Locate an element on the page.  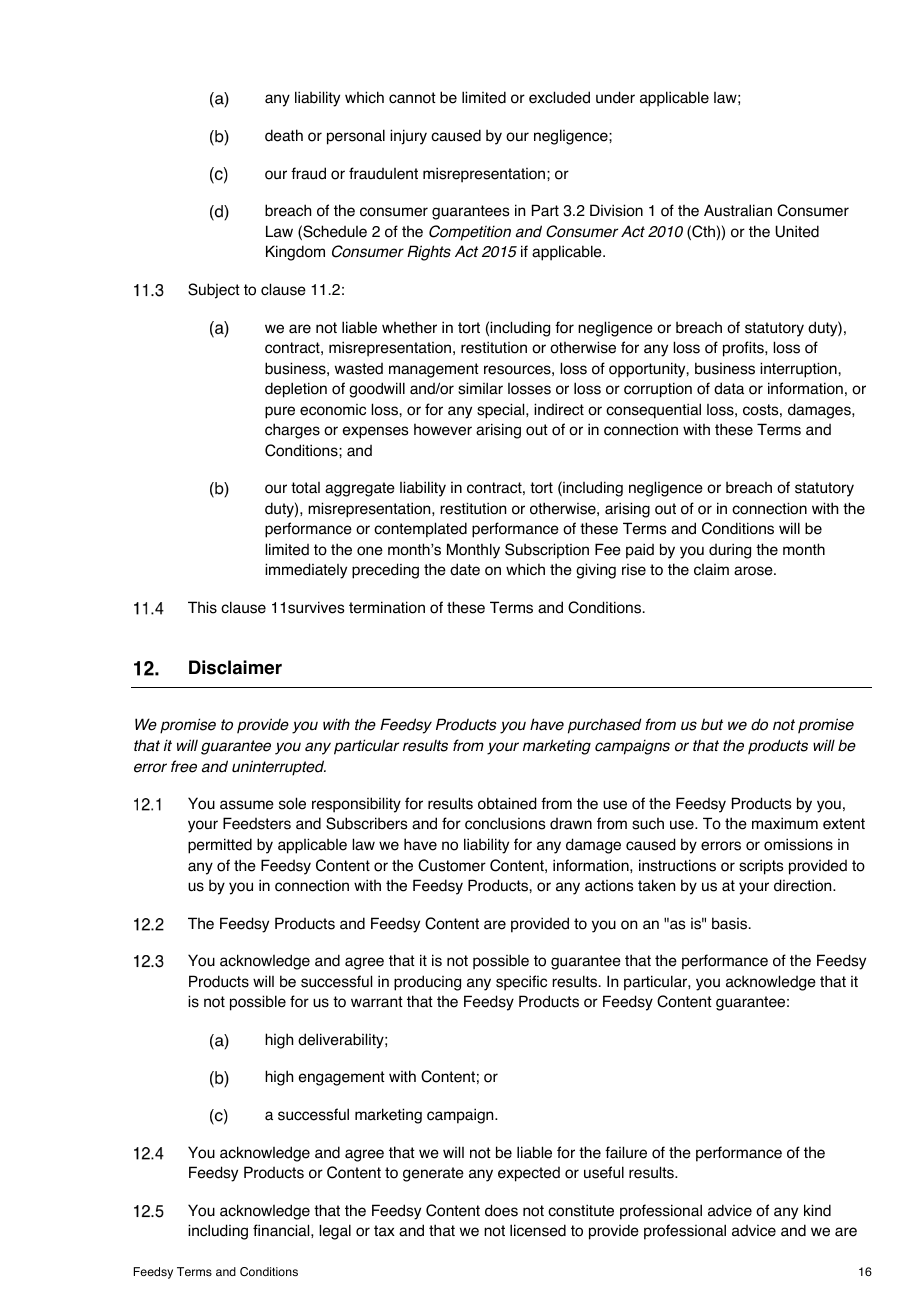
excluded is located at coordinates (559, 97).
